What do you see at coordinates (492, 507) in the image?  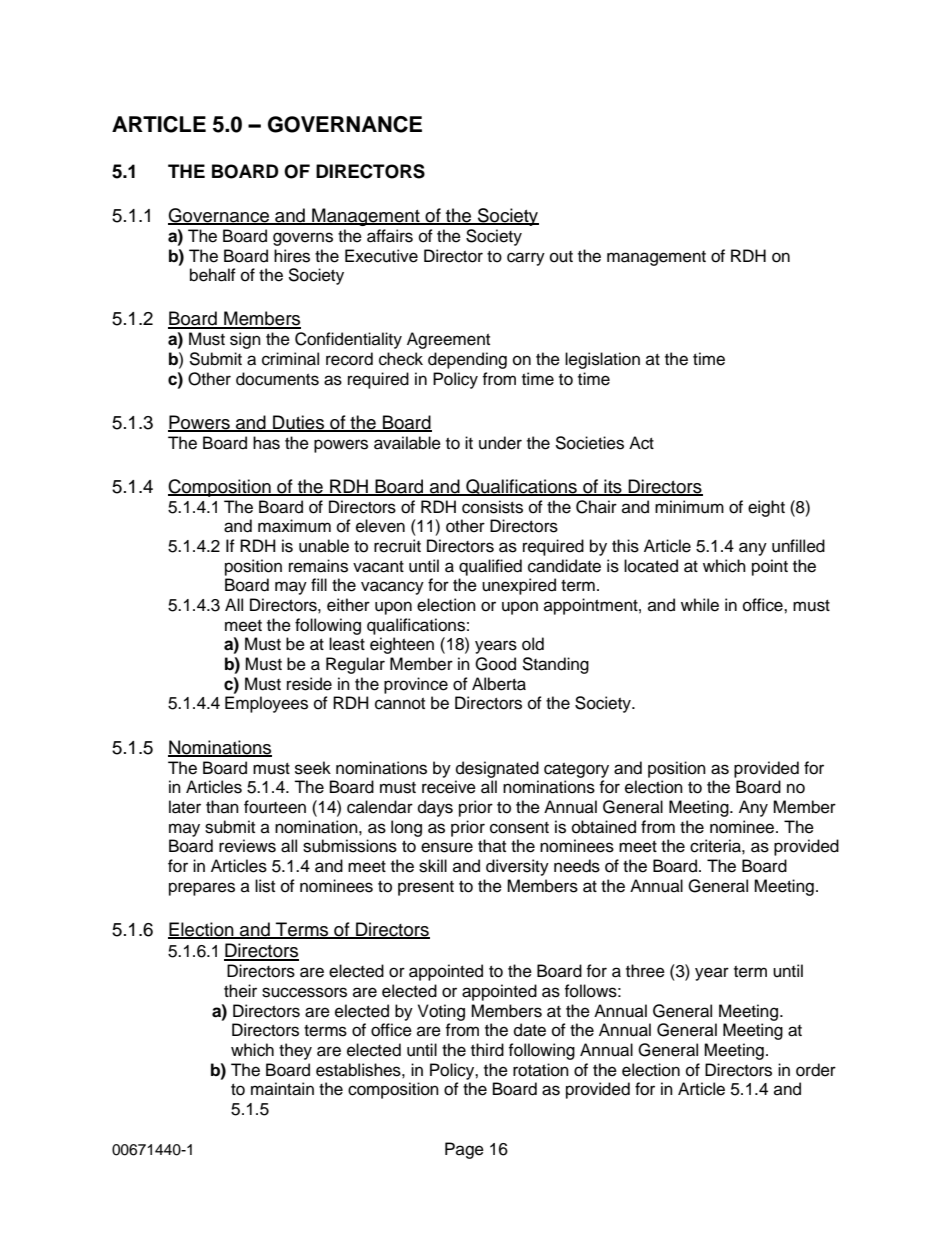 I see `consists` at bounding box center [492, 507].
